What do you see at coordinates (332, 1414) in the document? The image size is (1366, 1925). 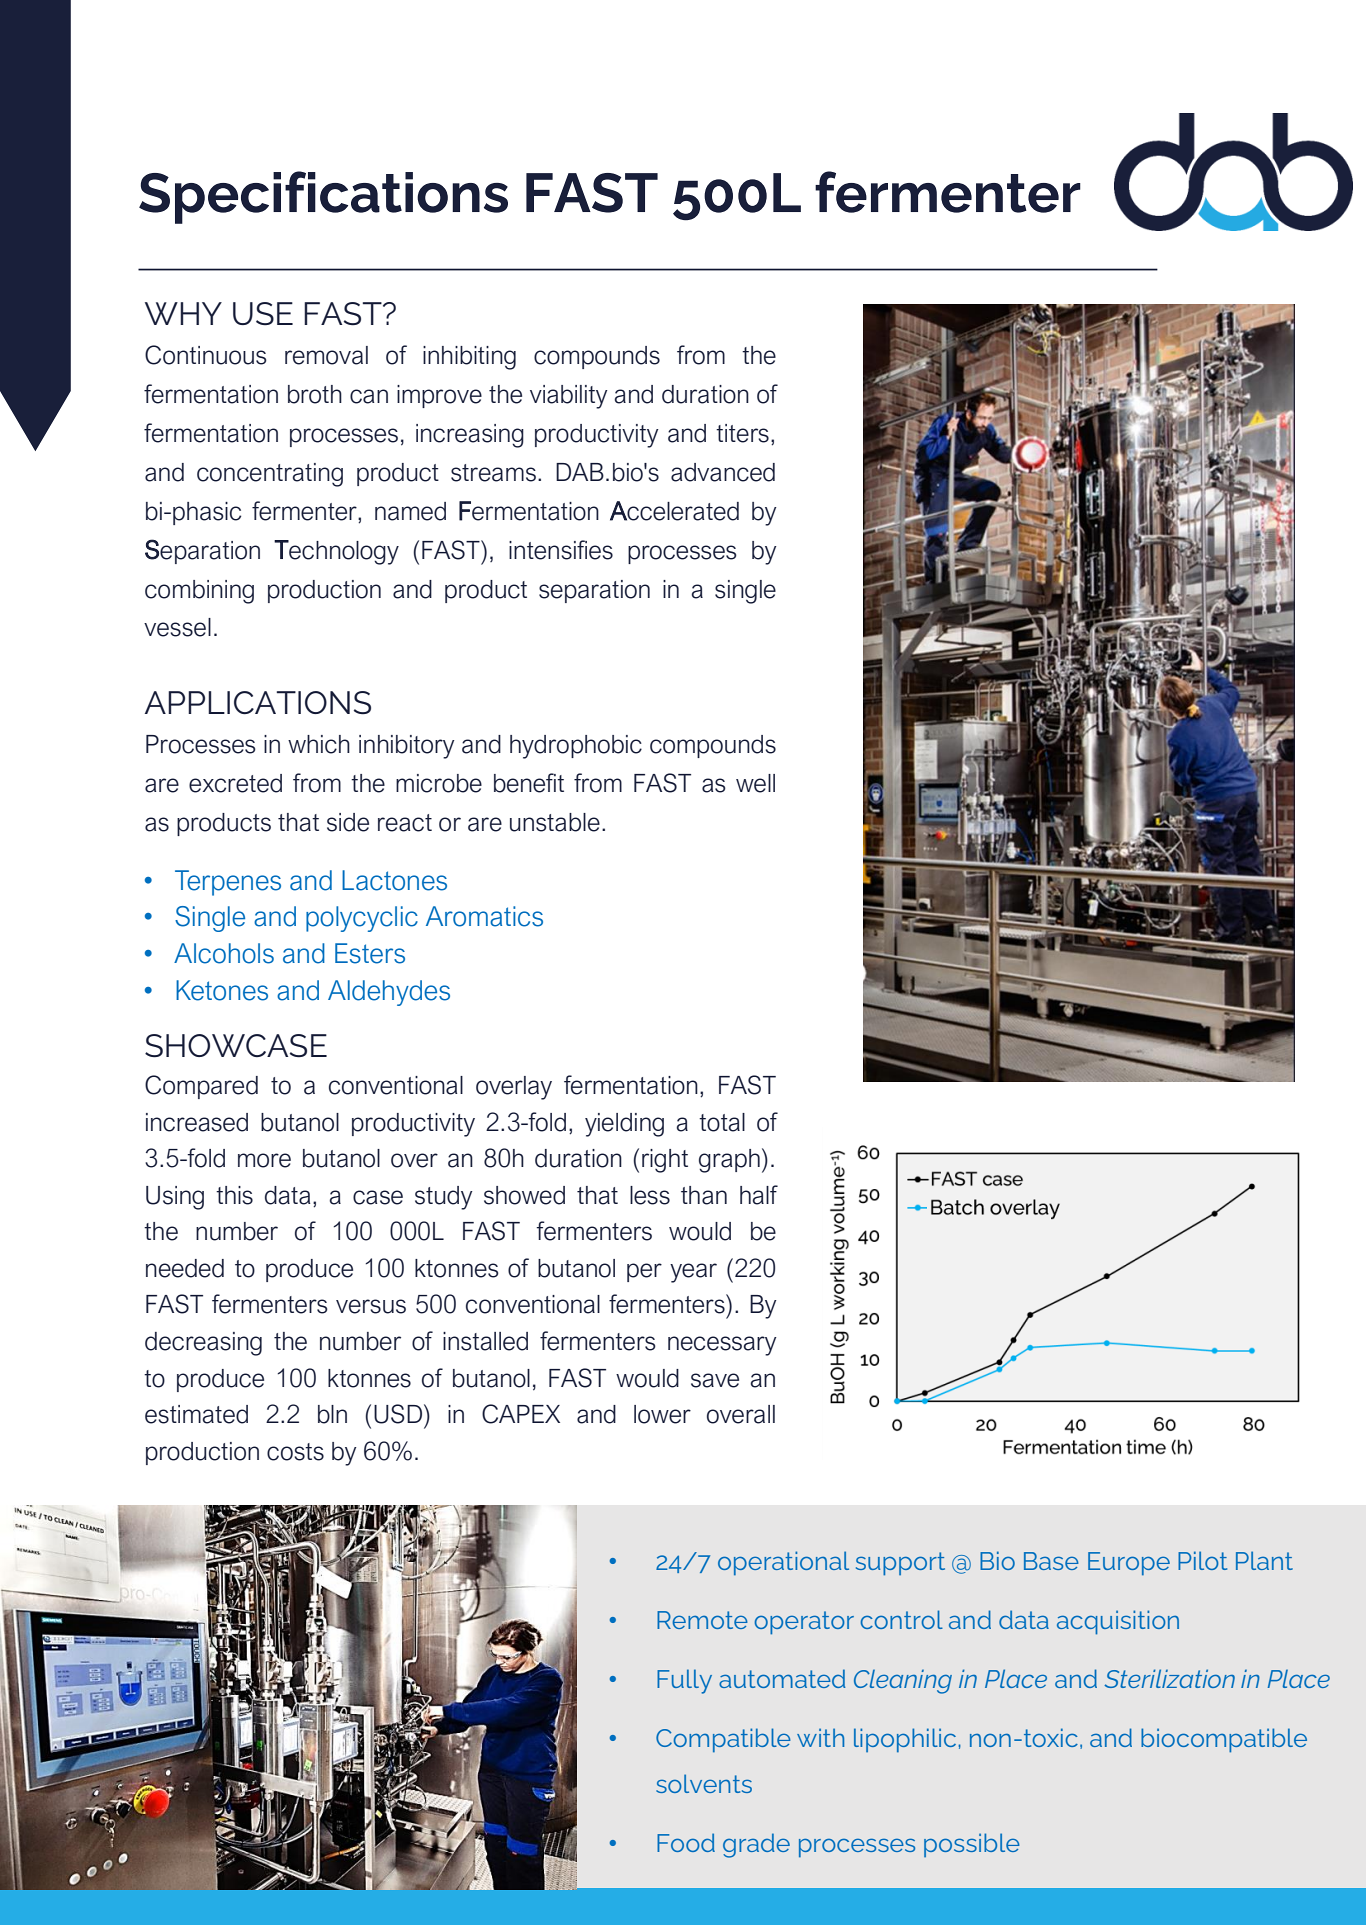 I see `bln` at bounding box center [332, 1414].
